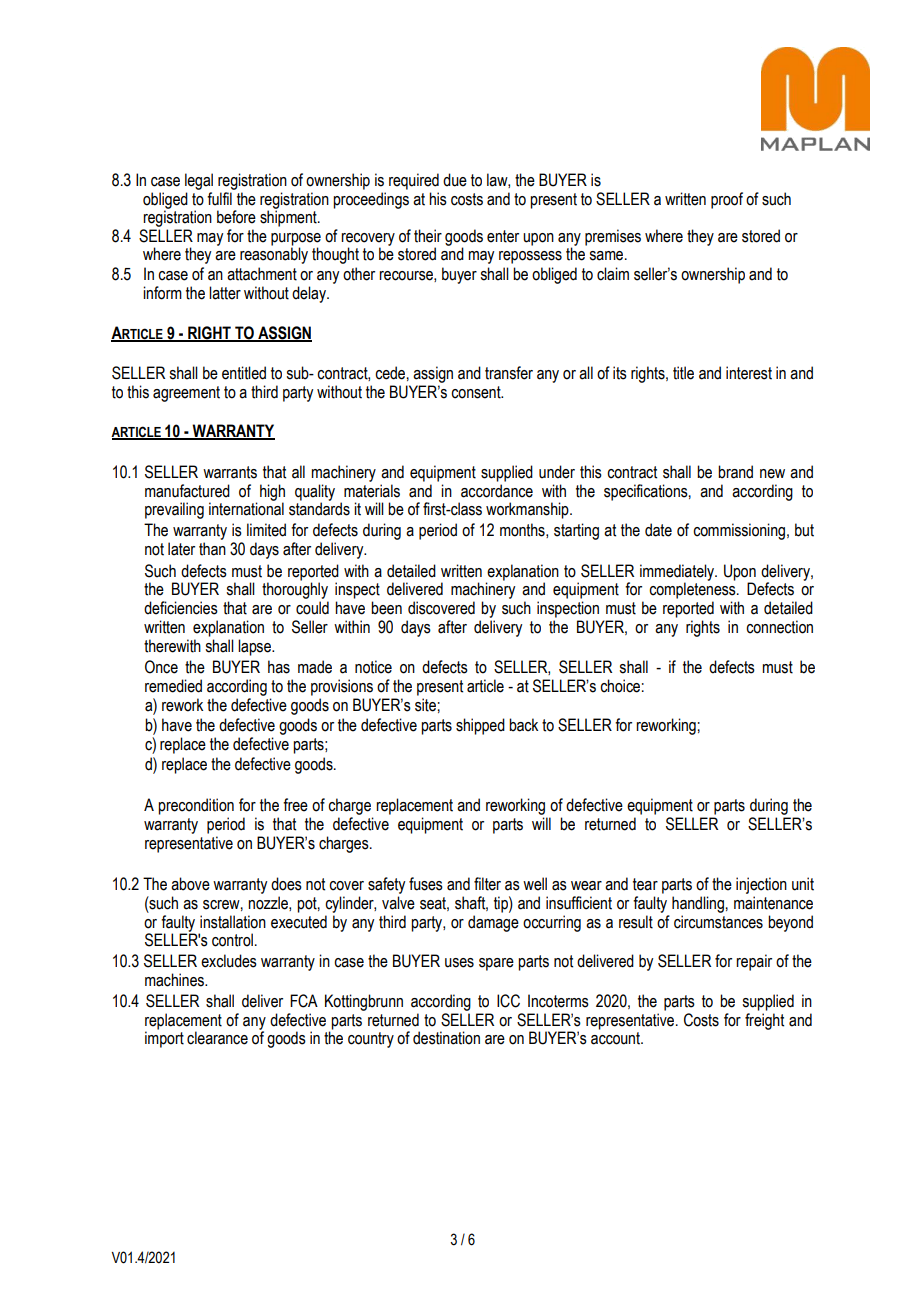  What do you see at coordinates (217, 1038) in the screenshot?
I see `clearance` at bounding box center [217, 1038].
